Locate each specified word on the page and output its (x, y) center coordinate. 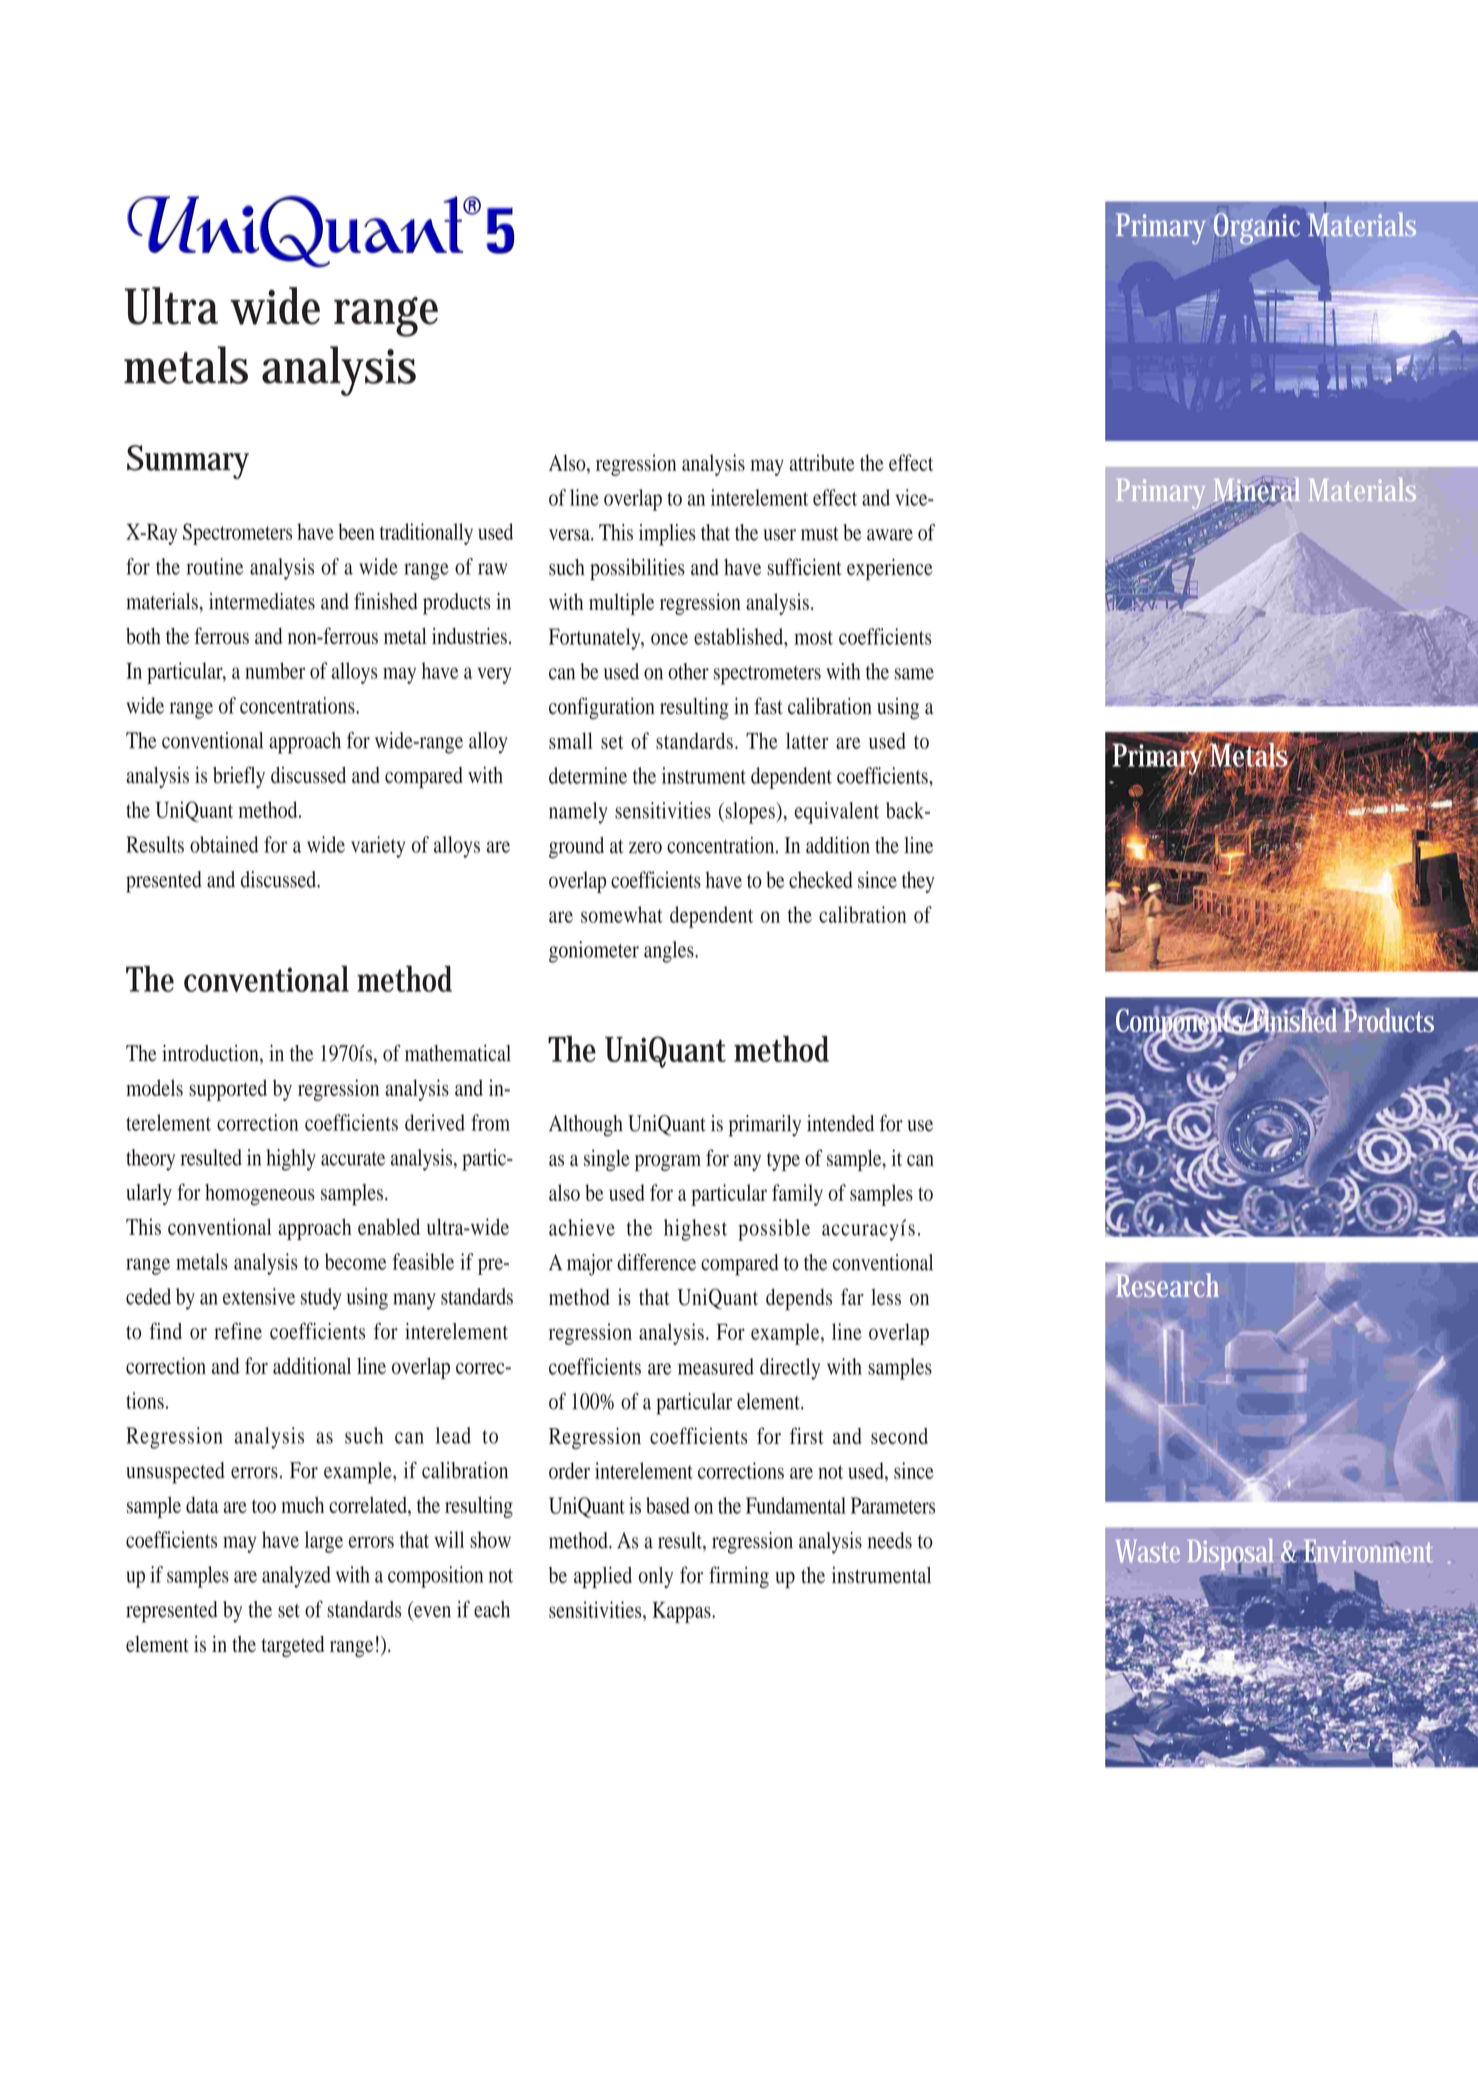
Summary (188, 462)
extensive (259, 1296)
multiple (621, 604)
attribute (822, 462)
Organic (1256, 229)
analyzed (296, 1577)
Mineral (1257, 490)
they (918, 882)
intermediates (262, 601)
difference (656, 1262)
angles (670, 952)
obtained (224, 844)
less (886, 1297)
